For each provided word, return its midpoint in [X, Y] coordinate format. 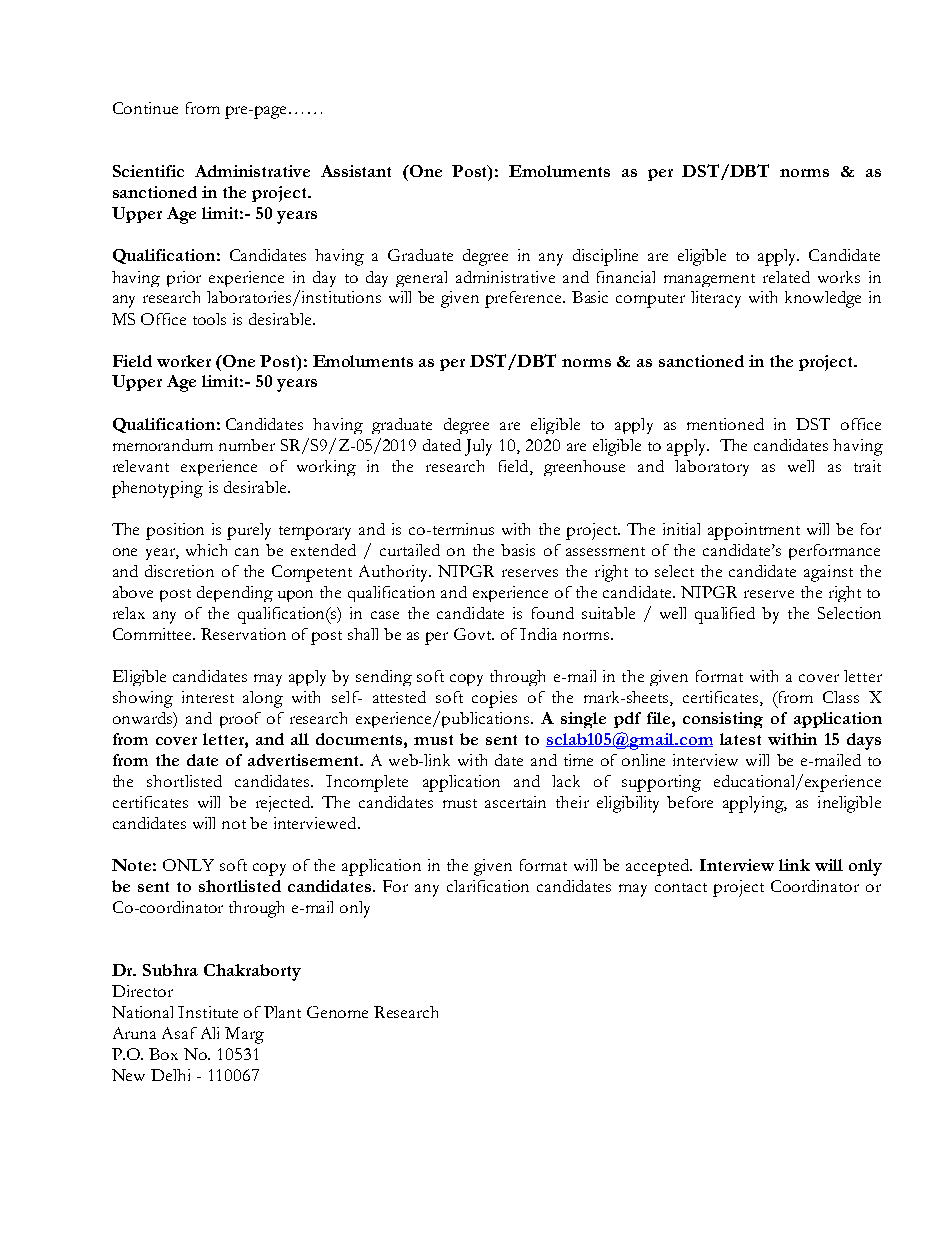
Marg [244, 1035]
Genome [337, 1012]
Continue [145, 108]
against [828, 573]
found [553, 613]
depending [235, 594]
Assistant [356, 171]
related [786, 277]
